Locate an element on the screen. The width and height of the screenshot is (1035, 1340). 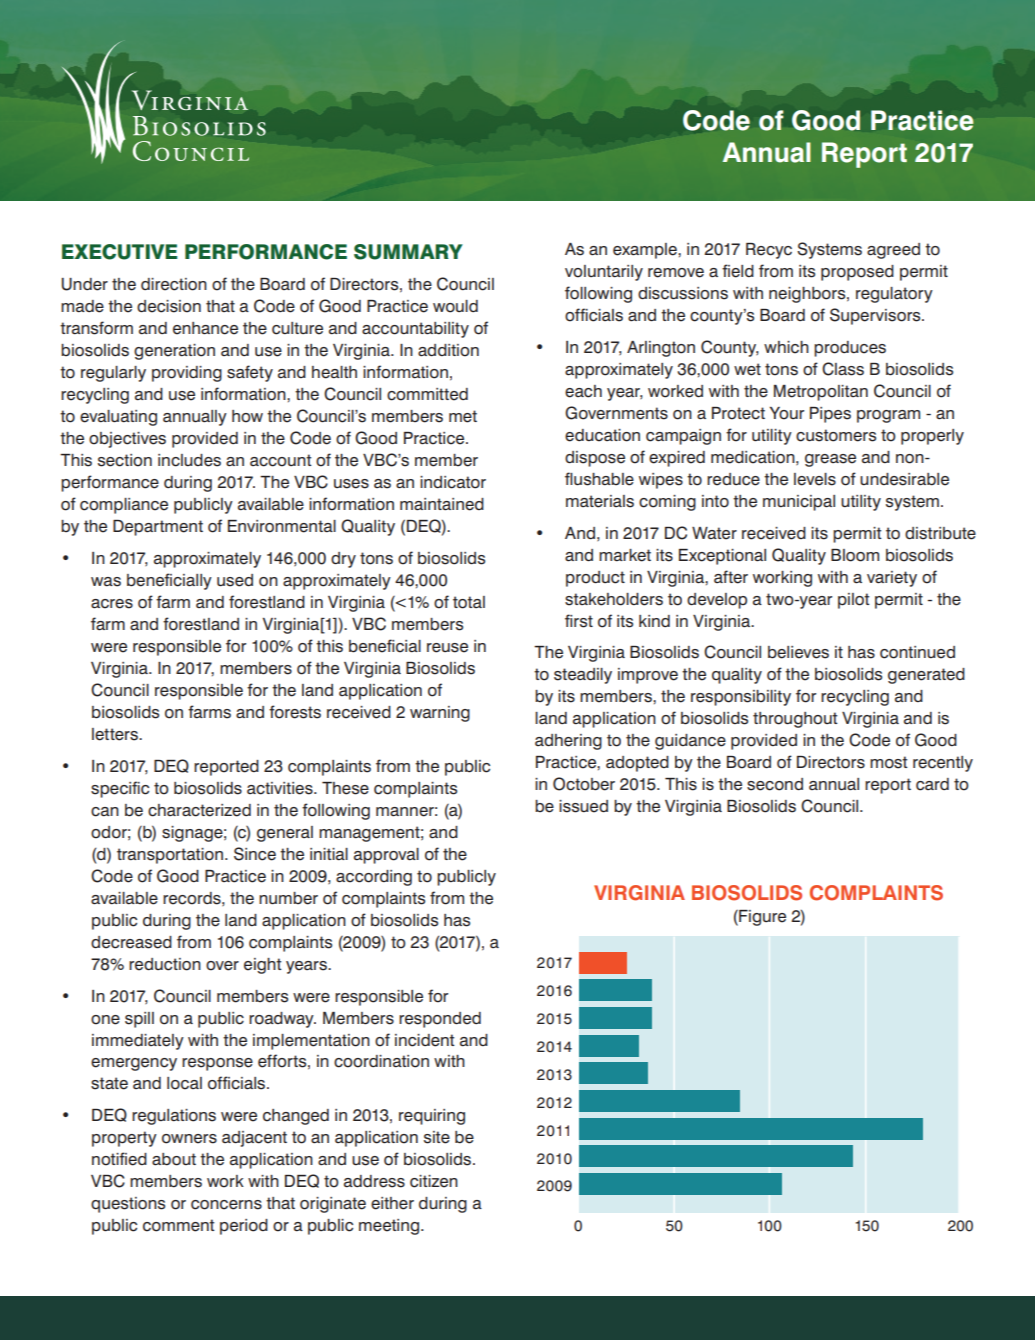
adhering is located at coordinates (568, 742).
